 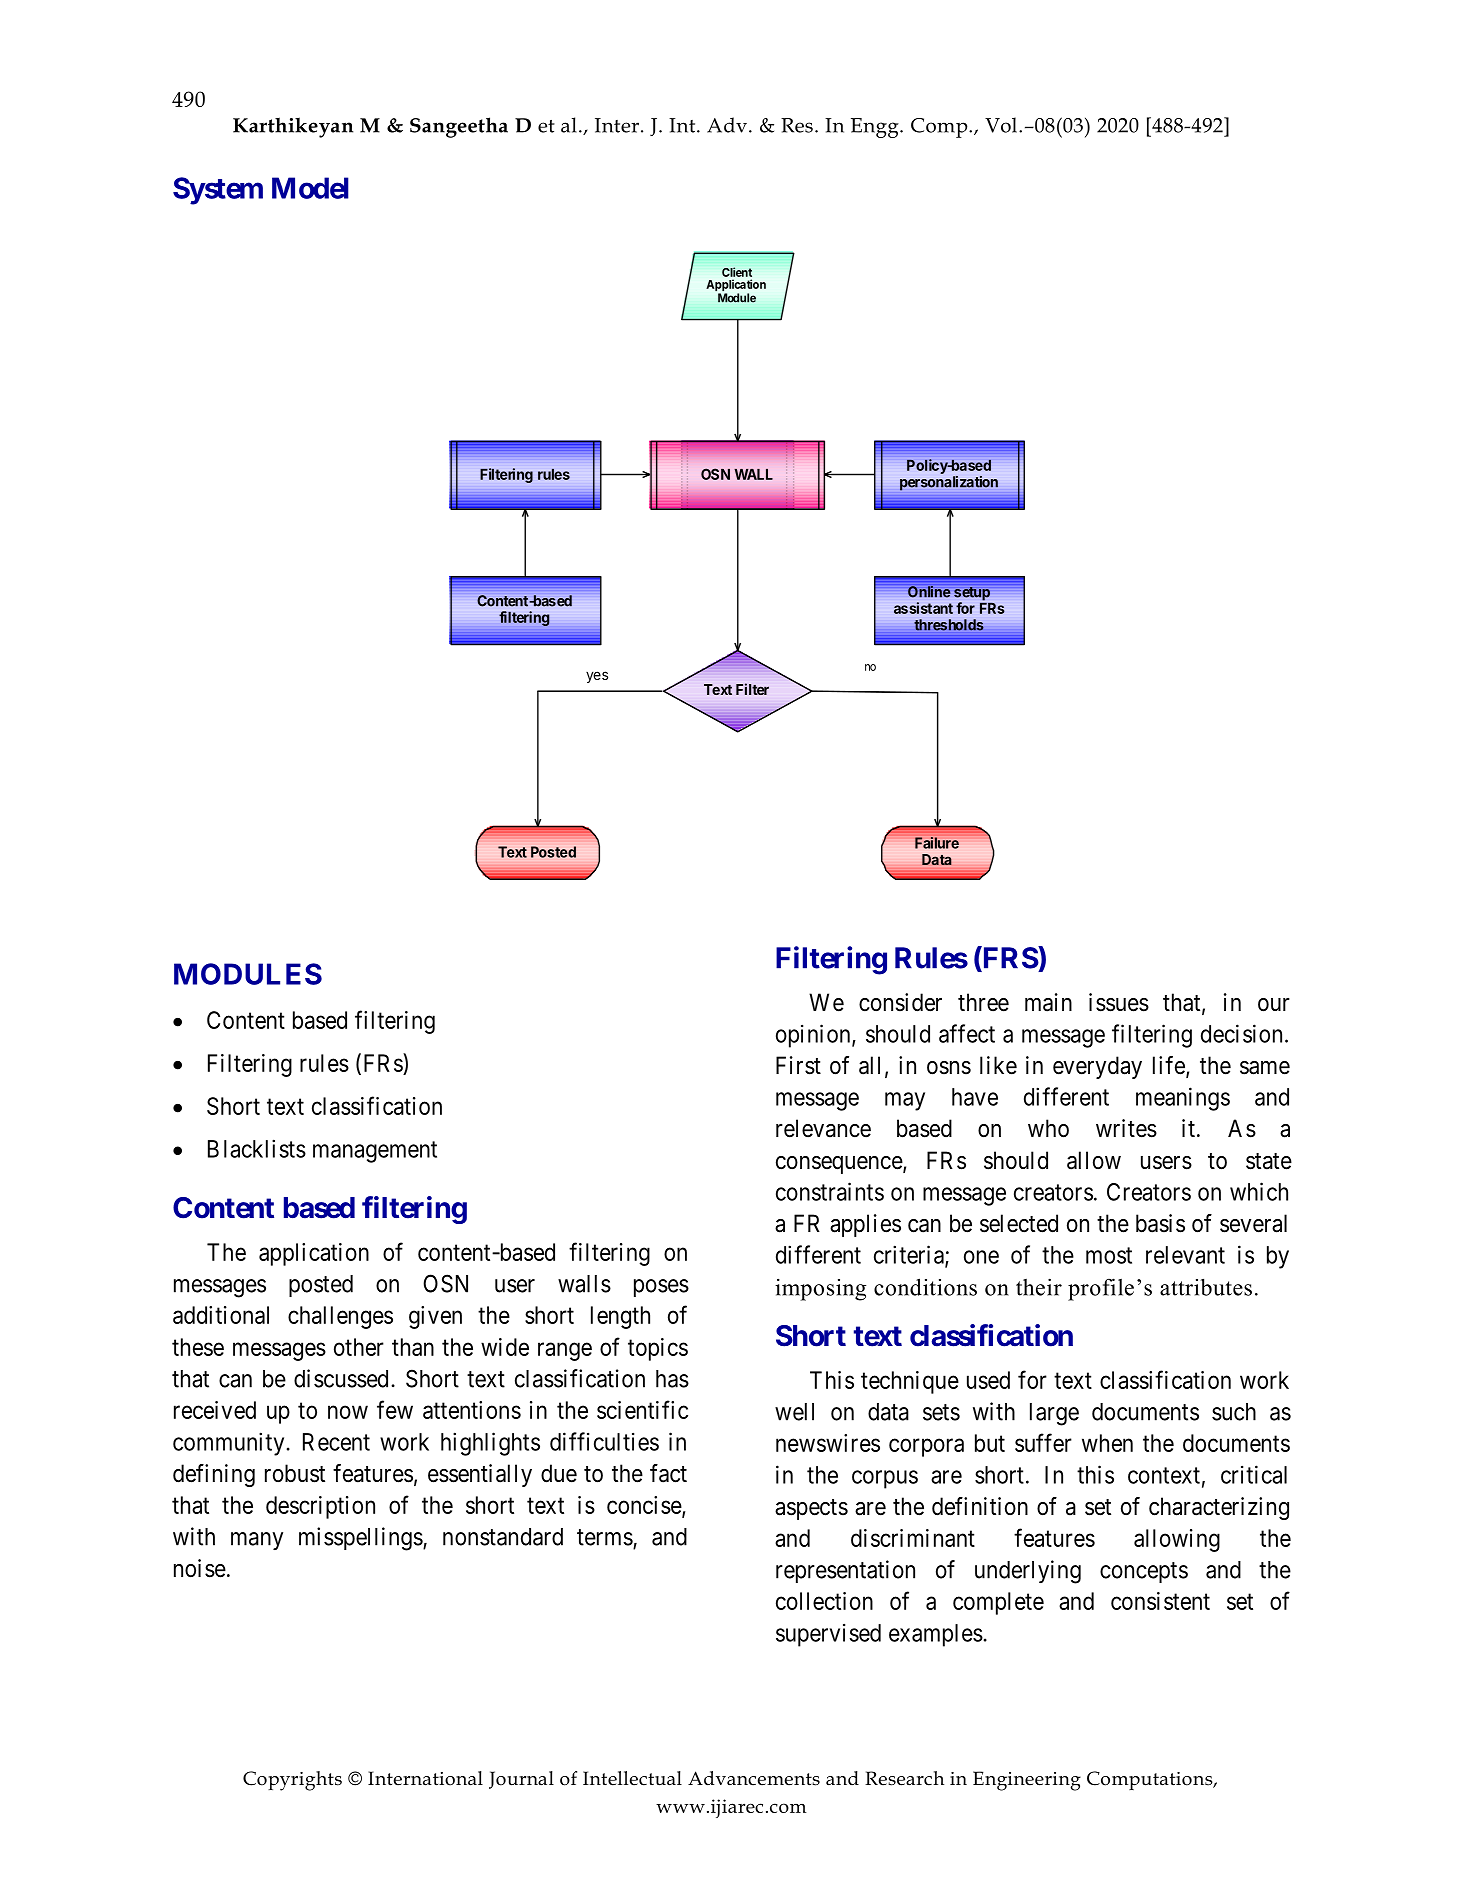 I want to click on challenges, so click(x=340, y=1317).
